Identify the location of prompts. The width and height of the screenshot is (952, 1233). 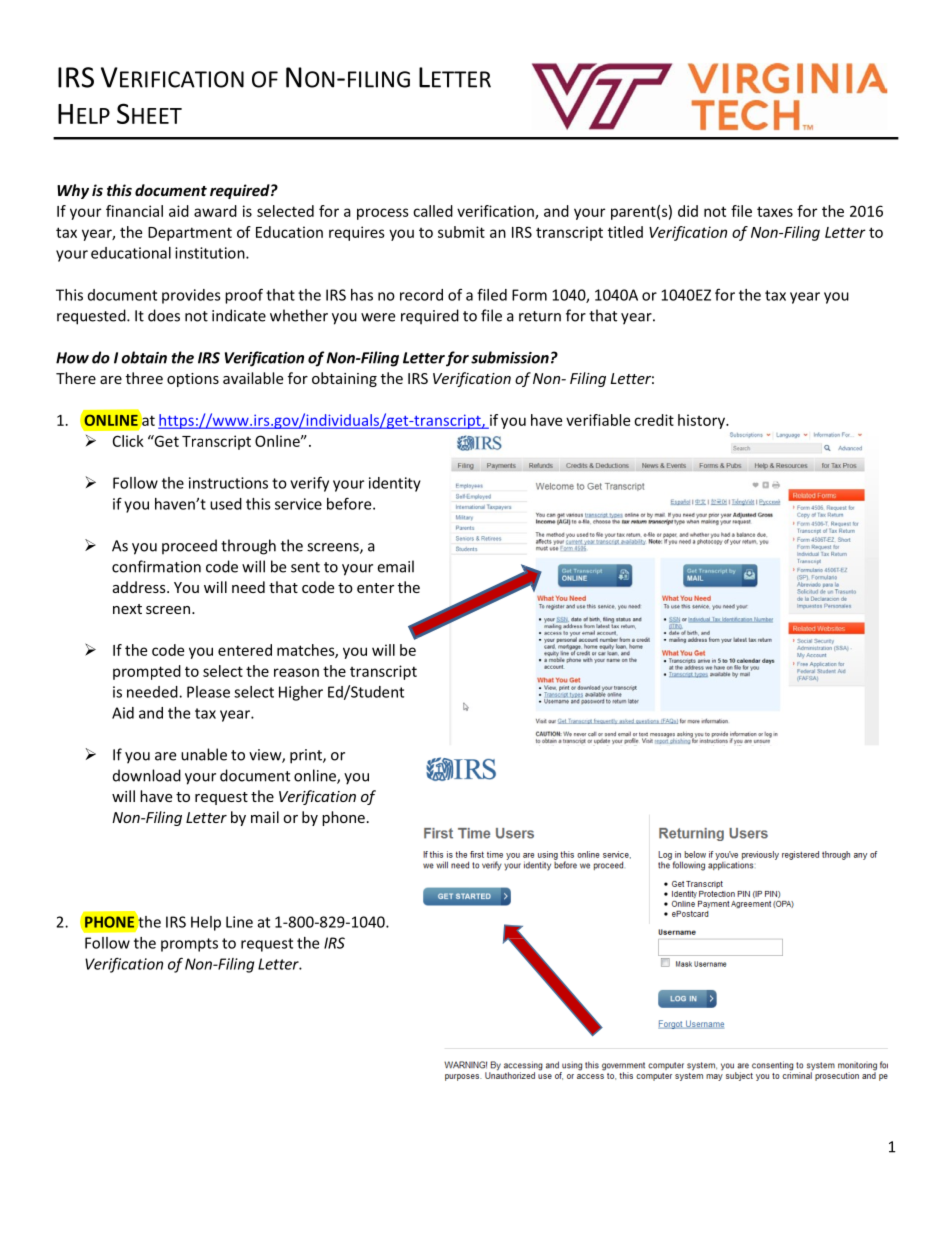
(189, 945).
